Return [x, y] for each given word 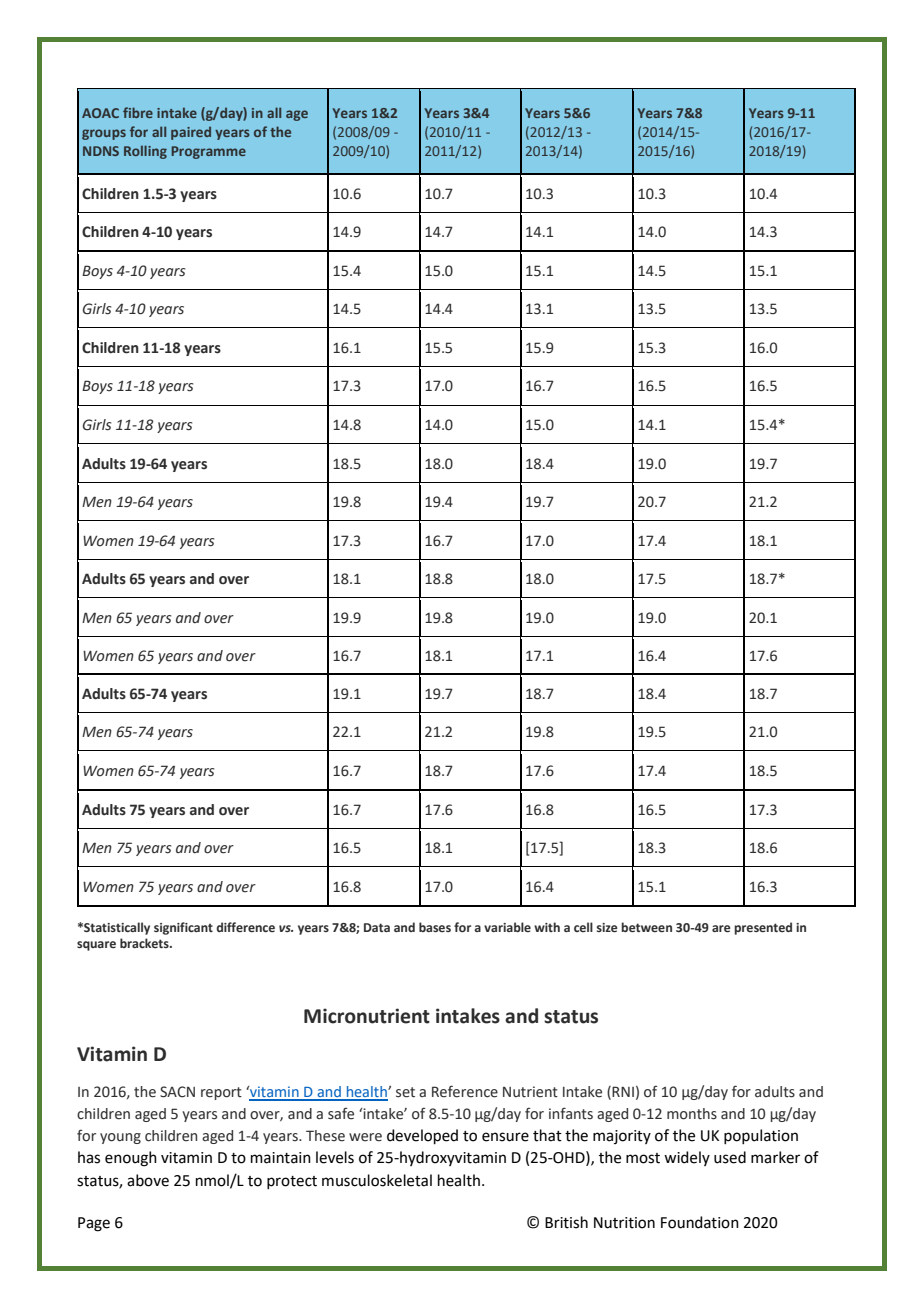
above [148, 1180]
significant [183, 928]
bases [435, 927]
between [646, 927]
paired [191, 133]
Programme [208, 152]
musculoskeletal [377, 1180]
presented [763, 928]
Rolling [145, 152]
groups [104, 134]
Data [377, 927]
